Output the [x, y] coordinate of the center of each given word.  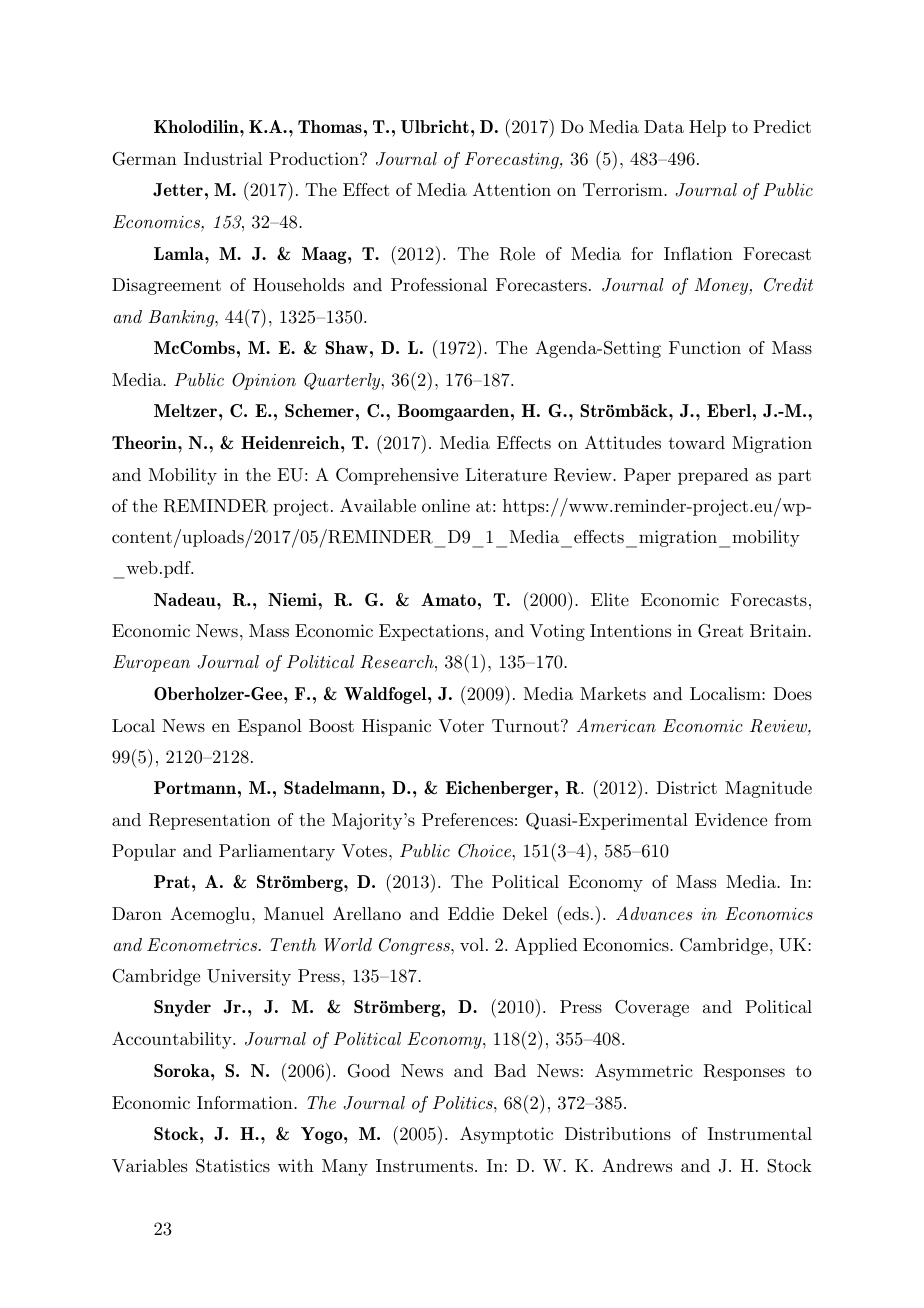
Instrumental [760, 1133]
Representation [210, 821]
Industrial [223, 158]
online [446, 505]
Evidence [731, 819]
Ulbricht [435, 126]
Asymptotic [506, 1135]
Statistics [233, 1166]
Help [707, 128]
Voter [461, 726]
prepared [713, 476]
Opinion [264, 381]
